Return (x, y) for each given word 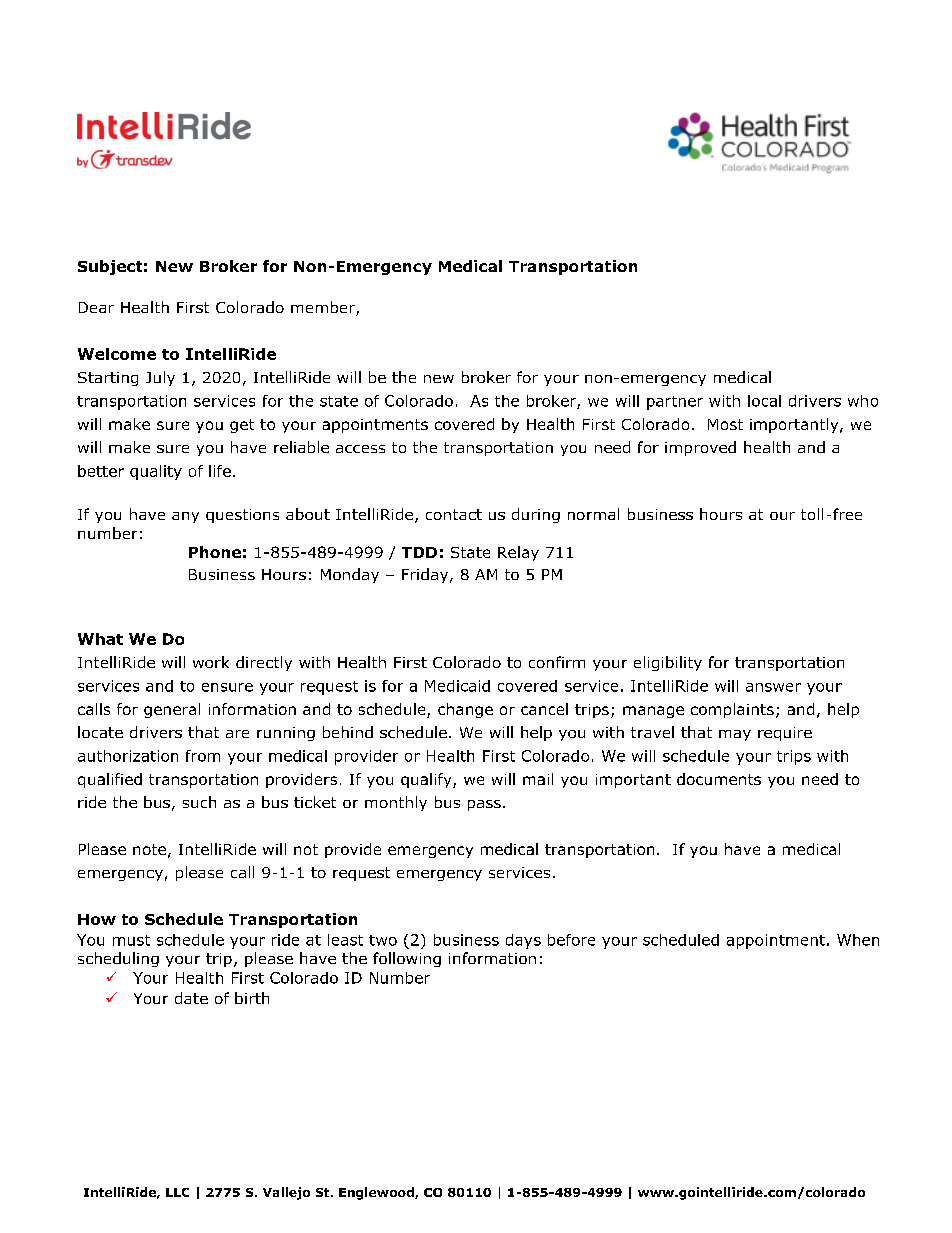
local (764, 401)
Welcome (117, 354)
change (465, 710)
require (785, 734)
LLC (177, 1192)
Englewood (377, 1193)
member (324, 308)
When (858, 940)
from (203, 756)
